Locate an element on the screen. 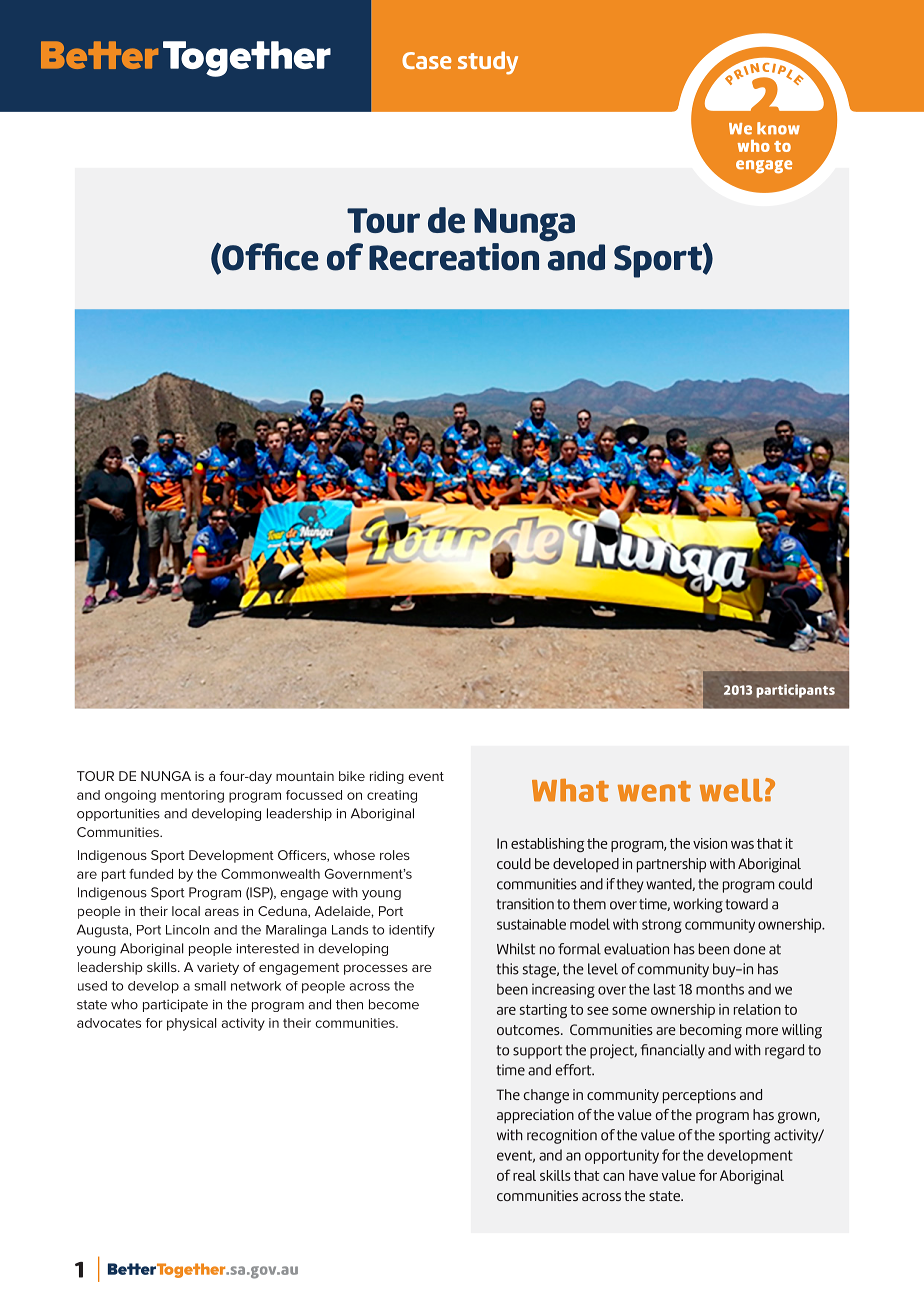  bike is located at coordinates (352, 776).
